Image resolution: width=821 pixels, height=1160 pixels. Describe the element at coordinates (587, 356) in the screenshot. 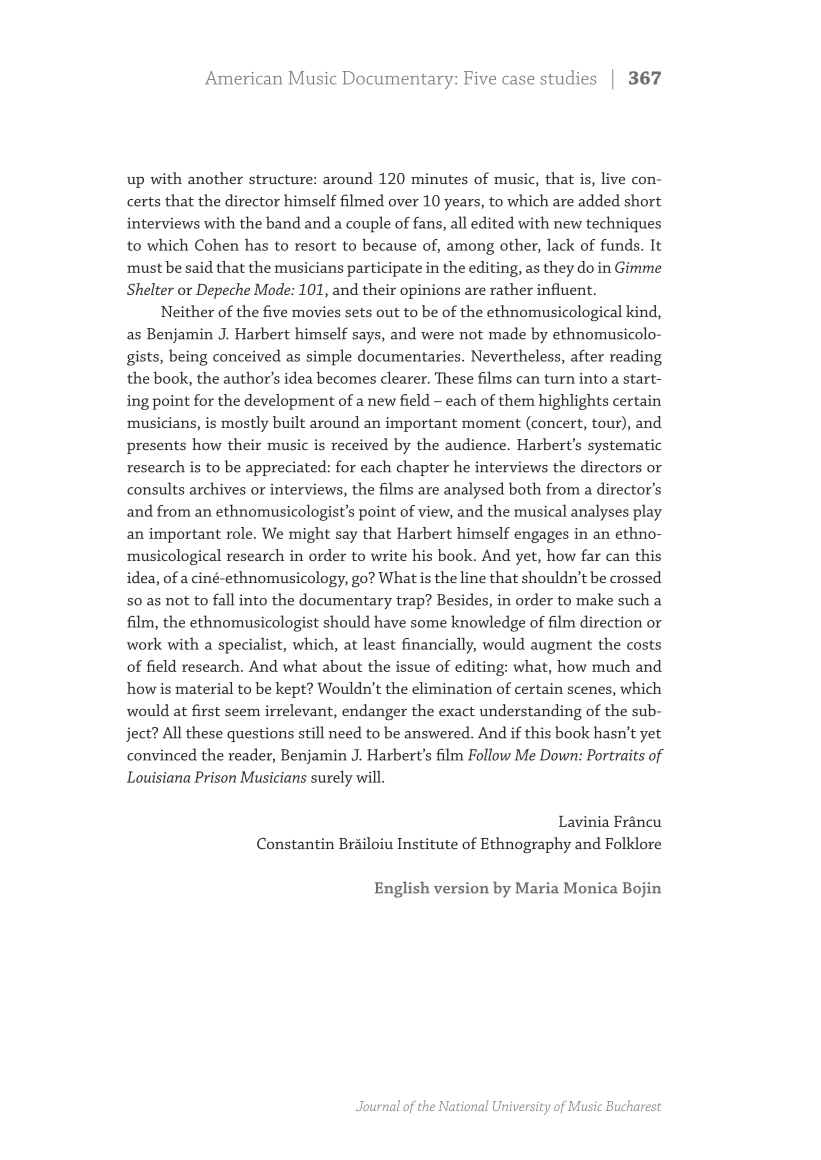

I see `after` at that location.
